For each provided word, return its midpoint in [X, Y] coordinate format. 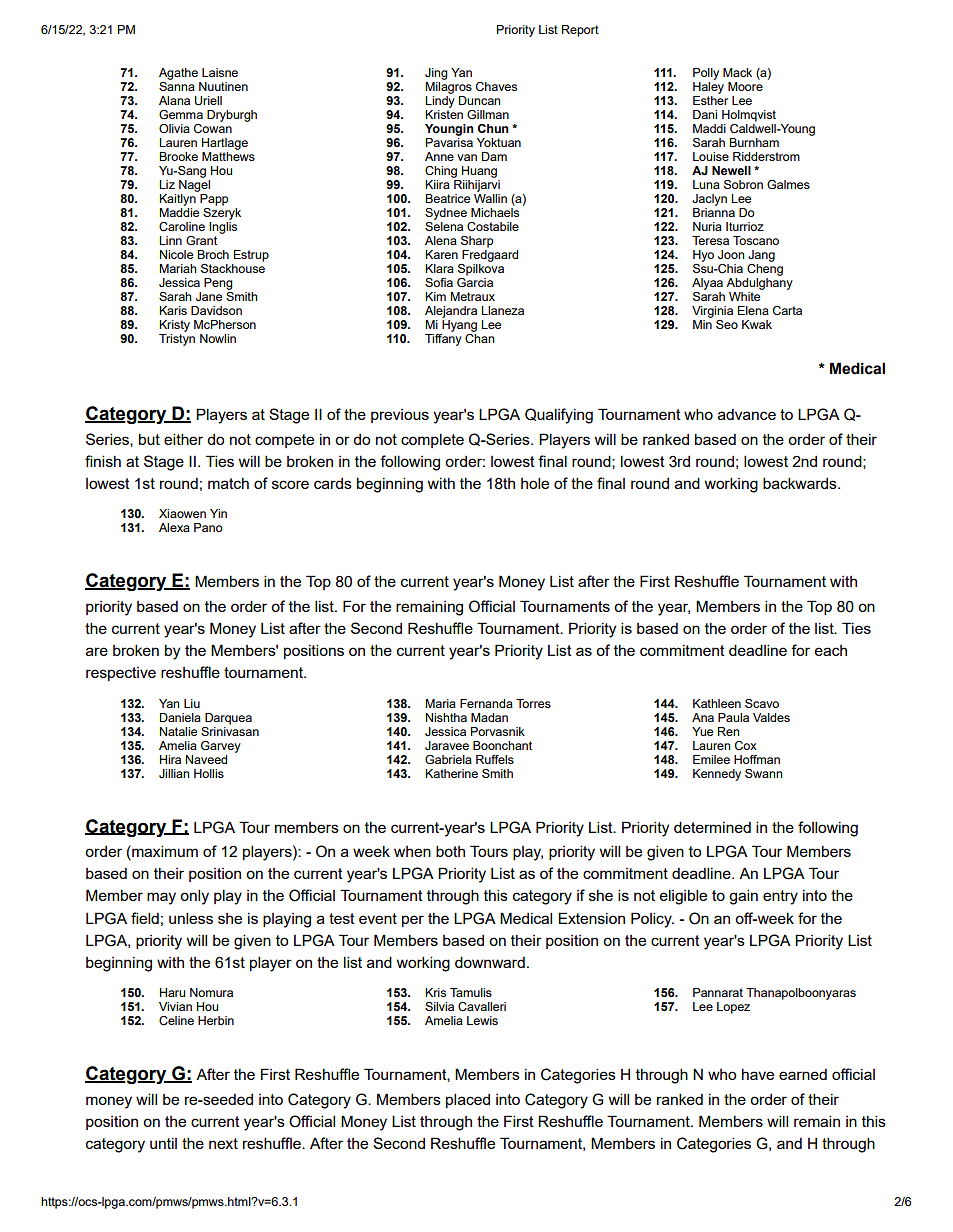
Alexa [174, 527]
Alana [174, 100]
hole [535, 483]
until [163, 1143]
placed [468, 1100]
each [831, 650]
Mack [737, 72]
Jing [436, 74]
